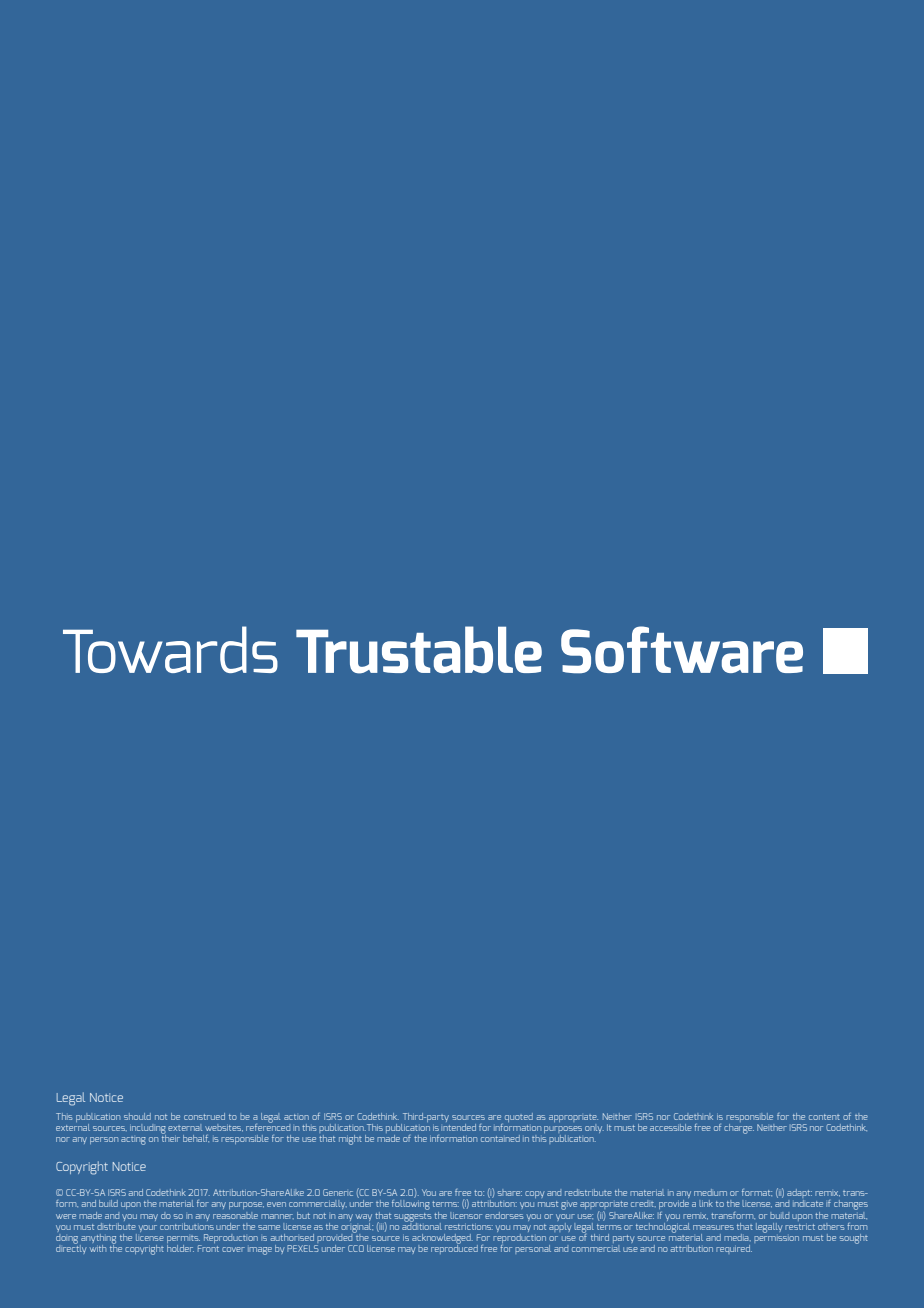 The image size is (924, 1308). I want to click on construed, so click(204, 1116).
